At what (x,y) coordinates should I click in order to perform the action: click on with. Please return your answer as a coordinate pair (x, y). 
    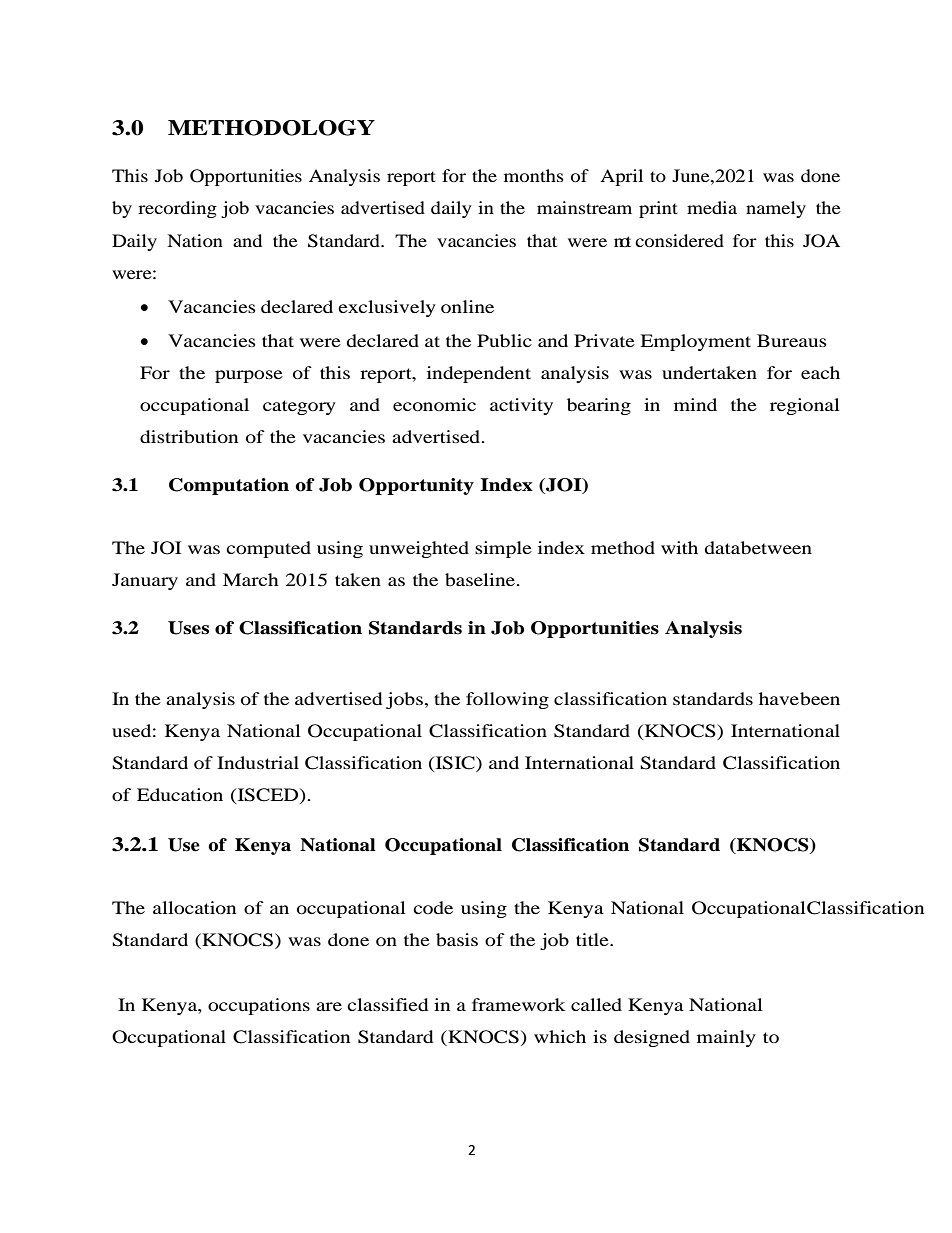
    Looking at the image, I should click on (679, 547).
